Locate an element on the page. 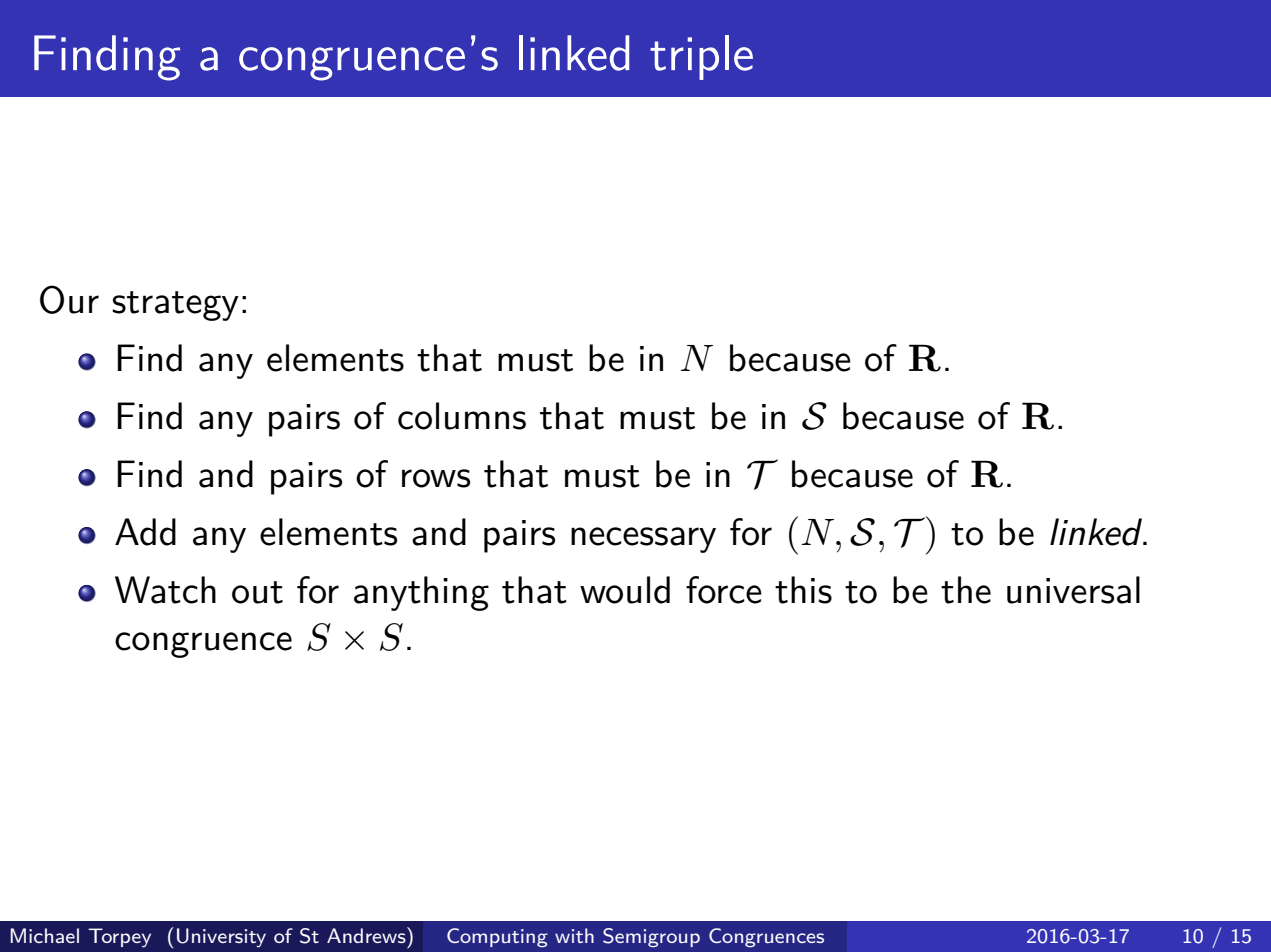  triple is located at coordinates (701, 57).
